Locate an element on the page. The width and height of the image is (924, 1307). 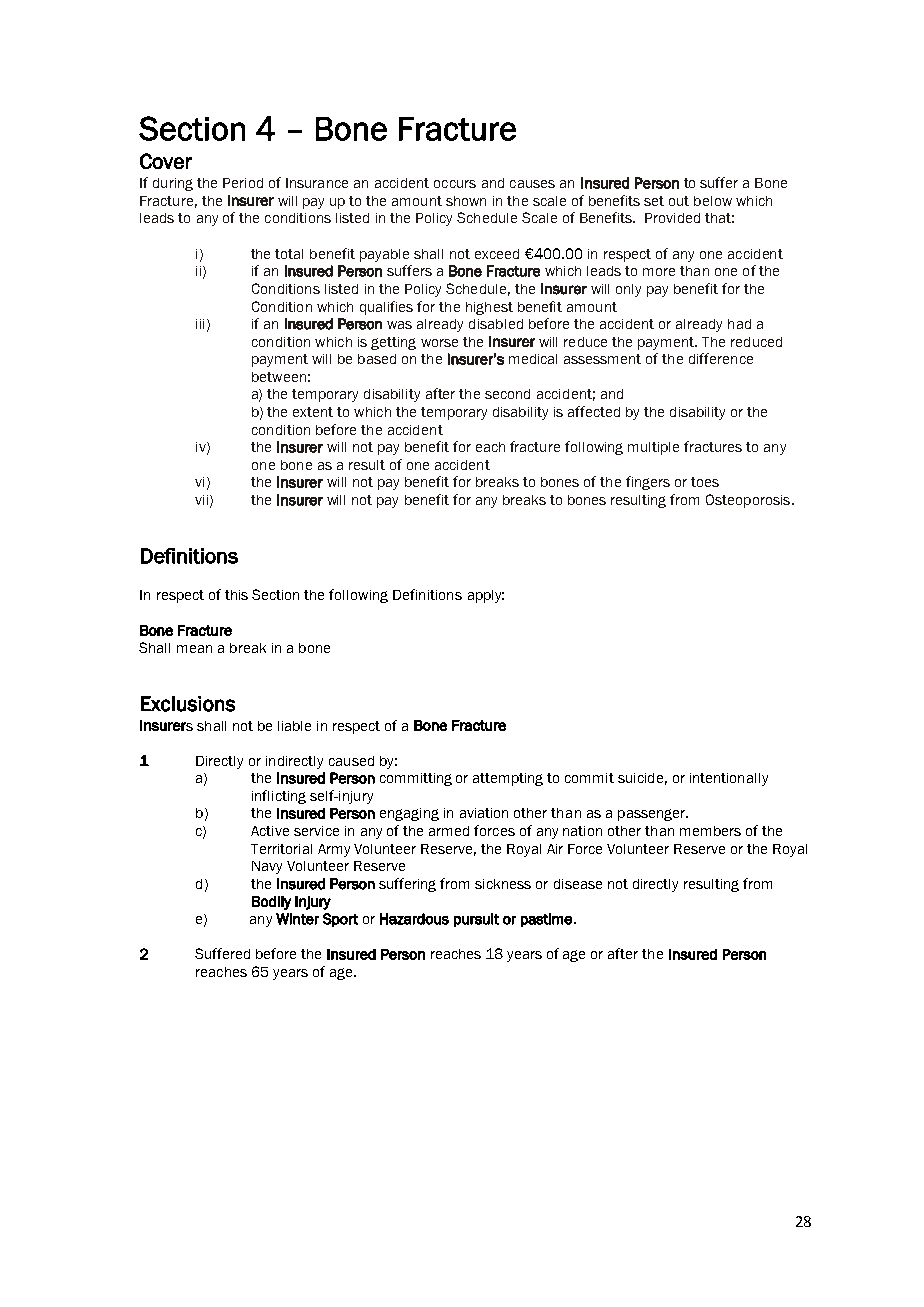
pursuit is located at coordinates (476, 920).
